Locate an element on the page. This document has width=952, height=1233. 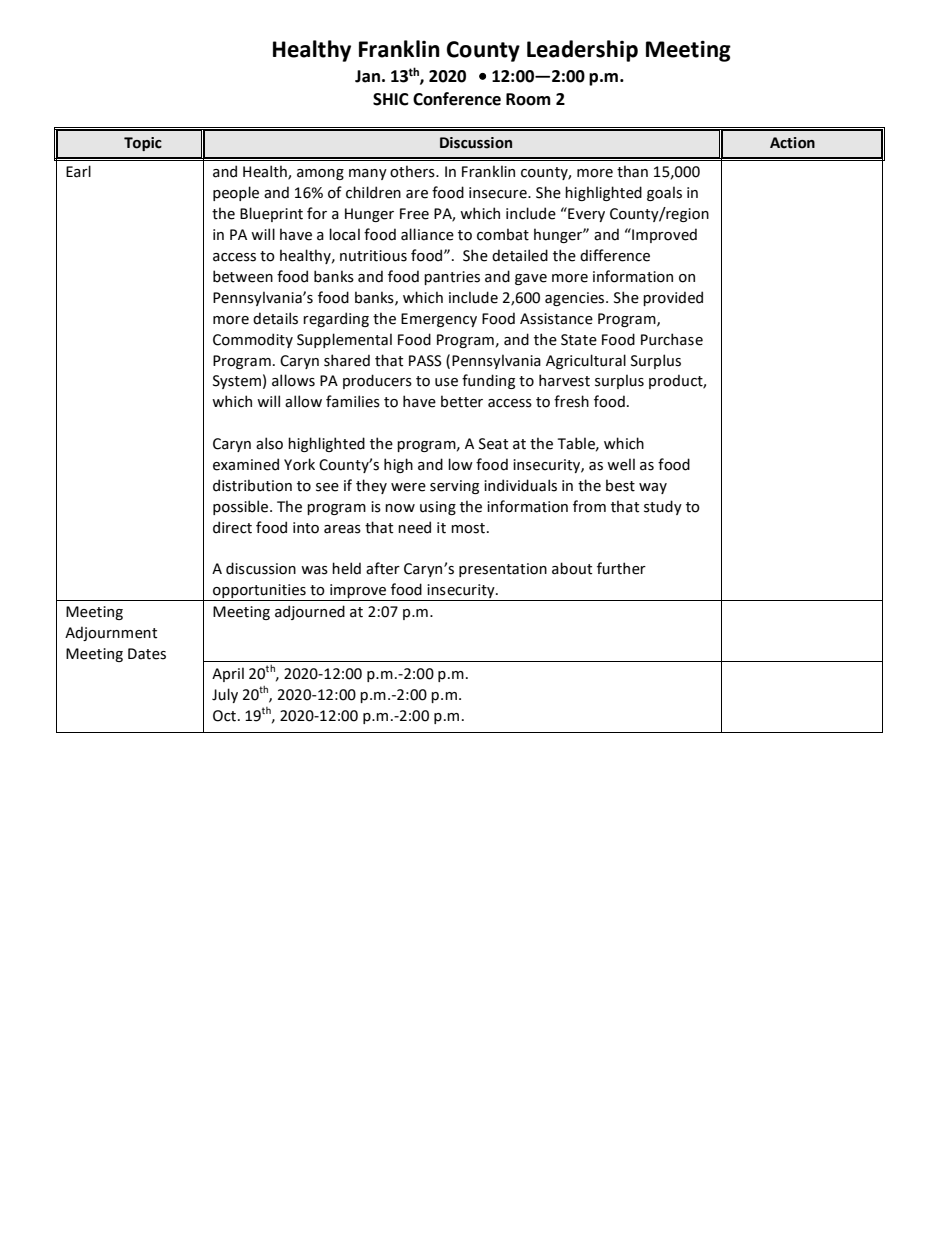
Topic is located at coordinates (143, 144).
